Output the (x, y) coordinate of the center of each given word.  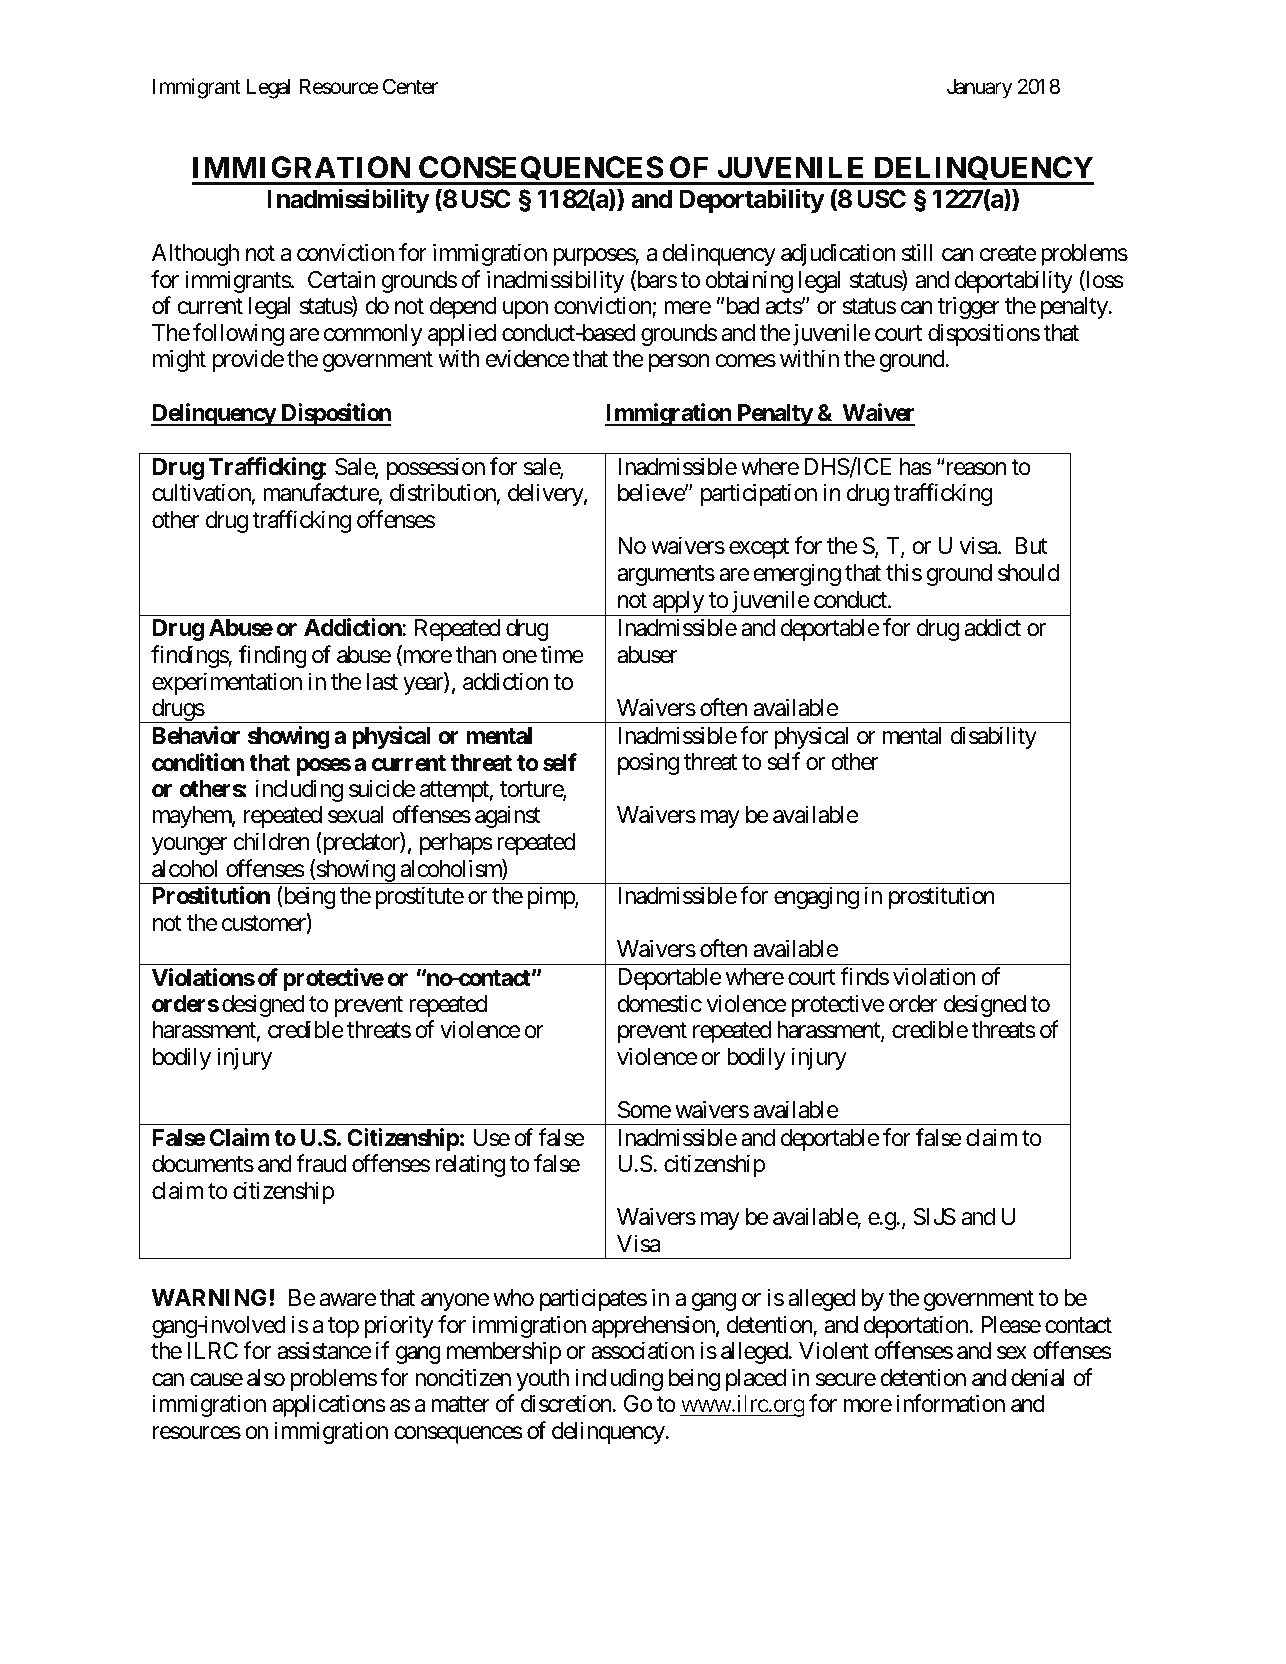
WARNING (209, 1297)
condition (198, 762)
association (642, 1350)
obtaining (749, 281)
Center (410, 86)
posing (648, 763)
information (951, 1404)
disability (994, 737)
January (979, 88)
